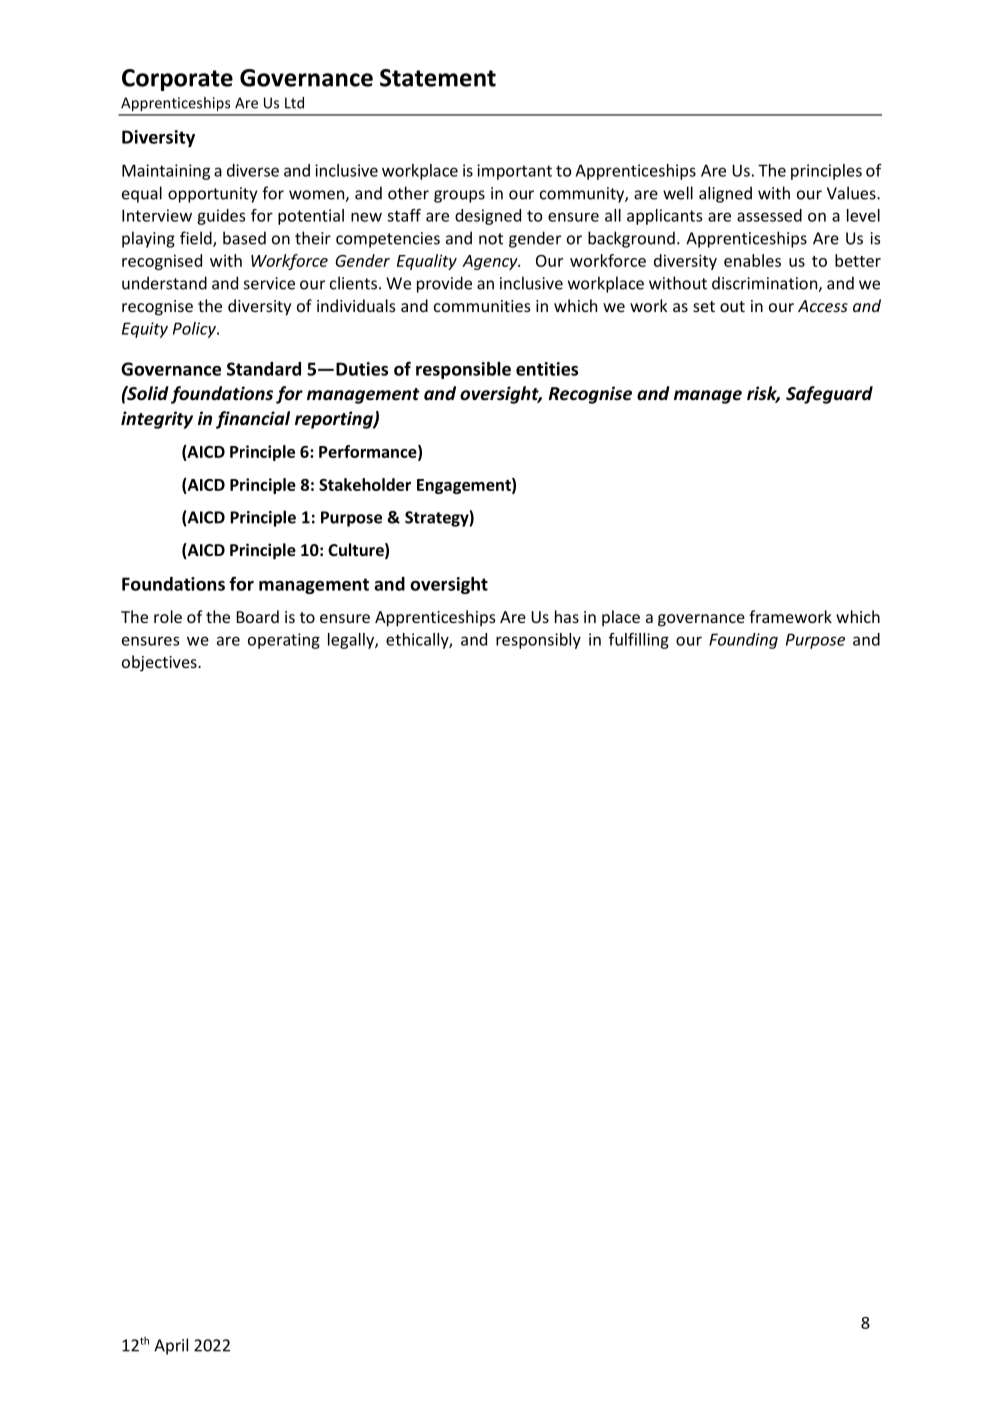 This image has width=1001, height=1415. Describe the element at coordinates (538, 641) in the image. I see `responsibly` at that location.
